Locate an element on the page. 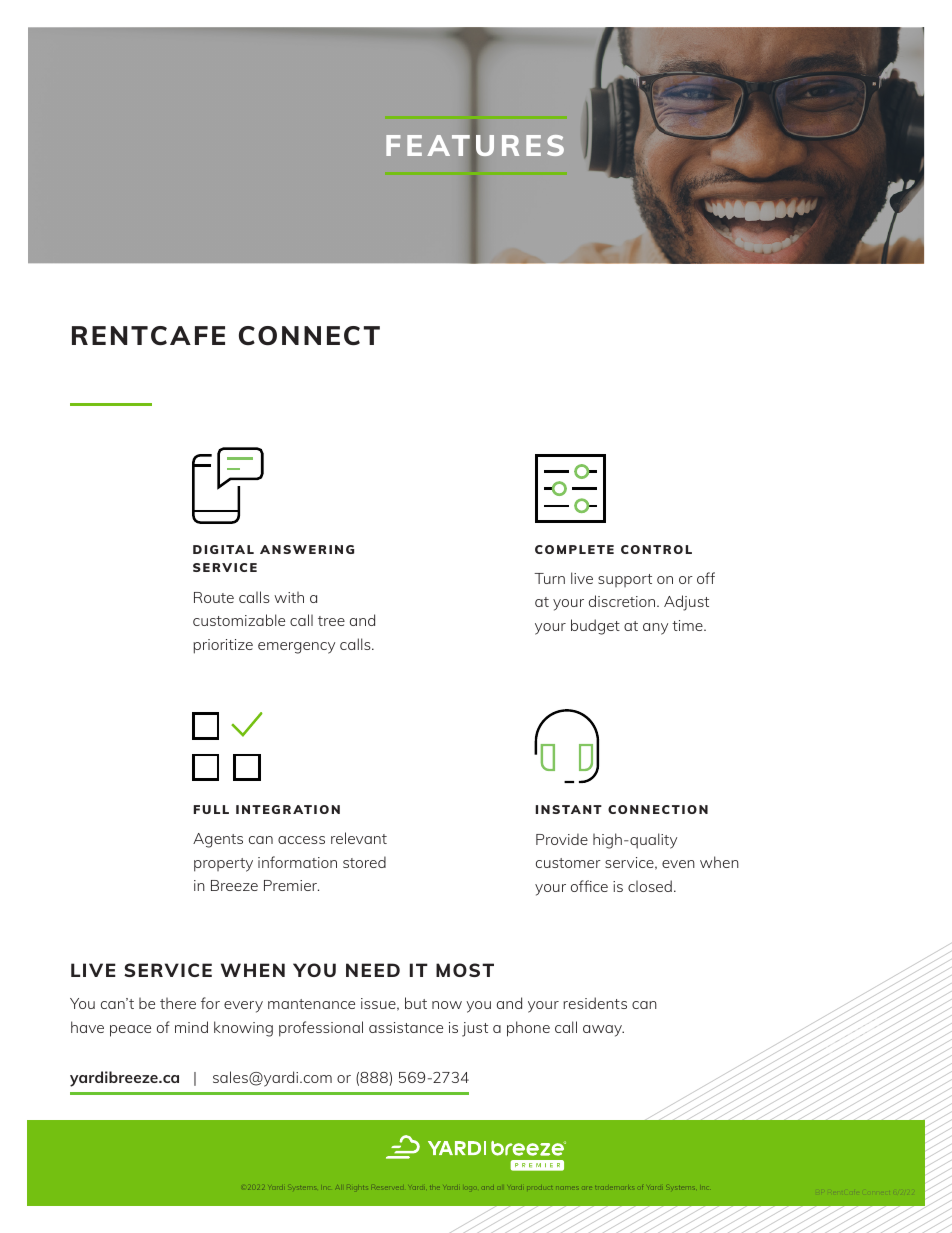 The height and width of the page is (1233, 952). budget is located at coordinates (595, 627).
